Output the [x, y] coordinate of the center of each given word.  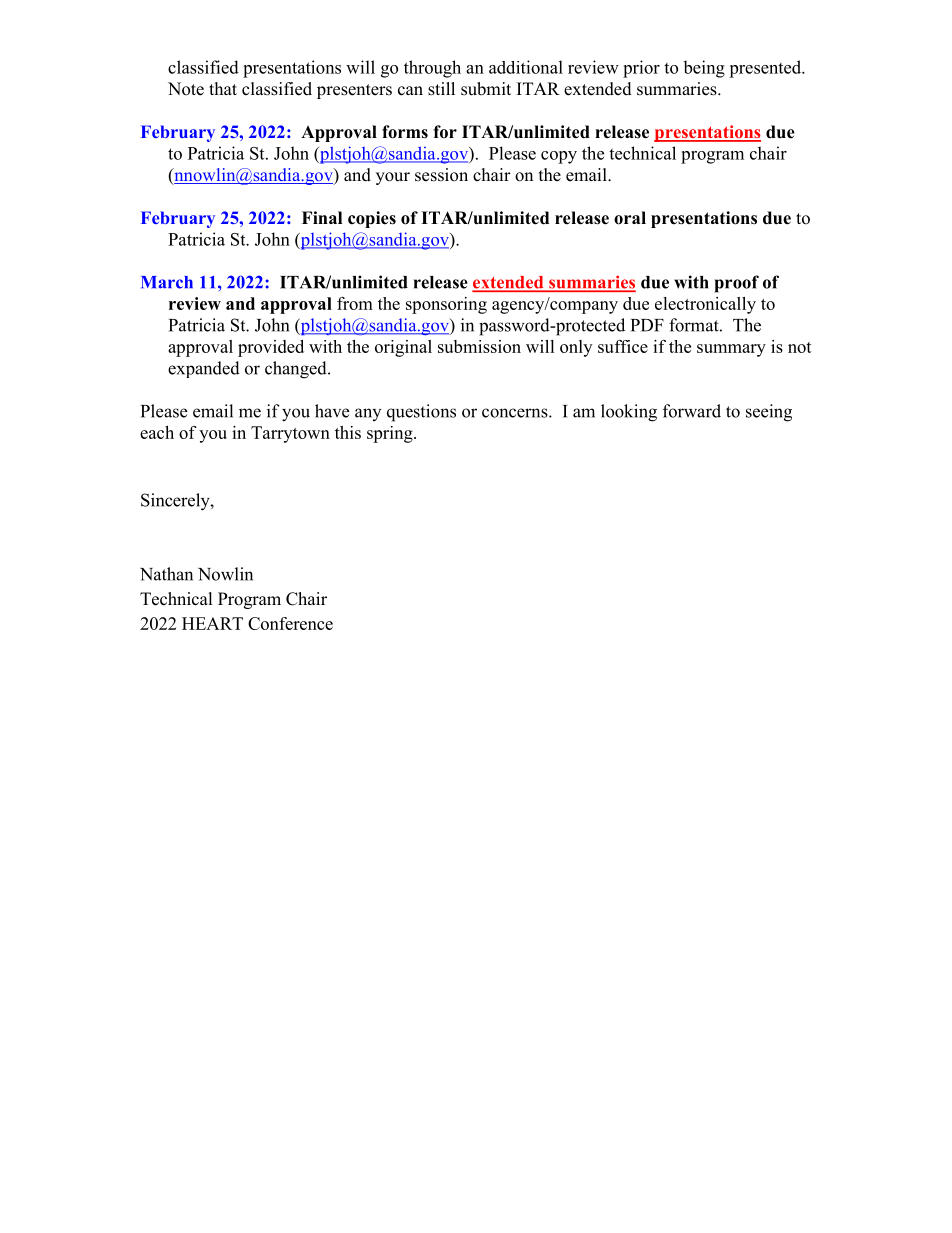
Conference [290, 623]
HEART [212, 623]
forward [692, 411]
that [223, 88]
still [441, 89]
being [704, 69]
